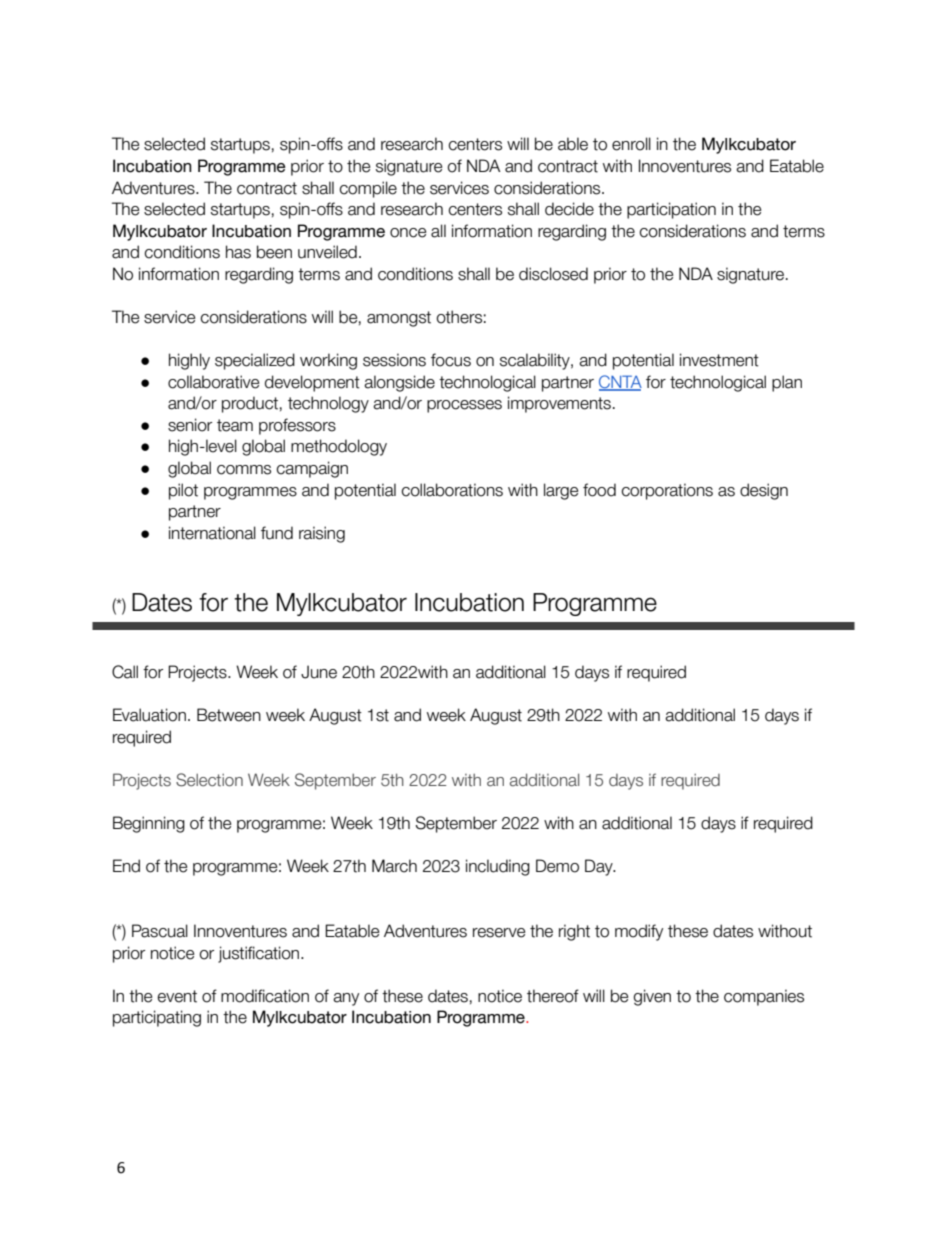 The image size is (952, 1233). Describe the element at coordinates (667, 491) in the image. I see `corporations` at that location.
